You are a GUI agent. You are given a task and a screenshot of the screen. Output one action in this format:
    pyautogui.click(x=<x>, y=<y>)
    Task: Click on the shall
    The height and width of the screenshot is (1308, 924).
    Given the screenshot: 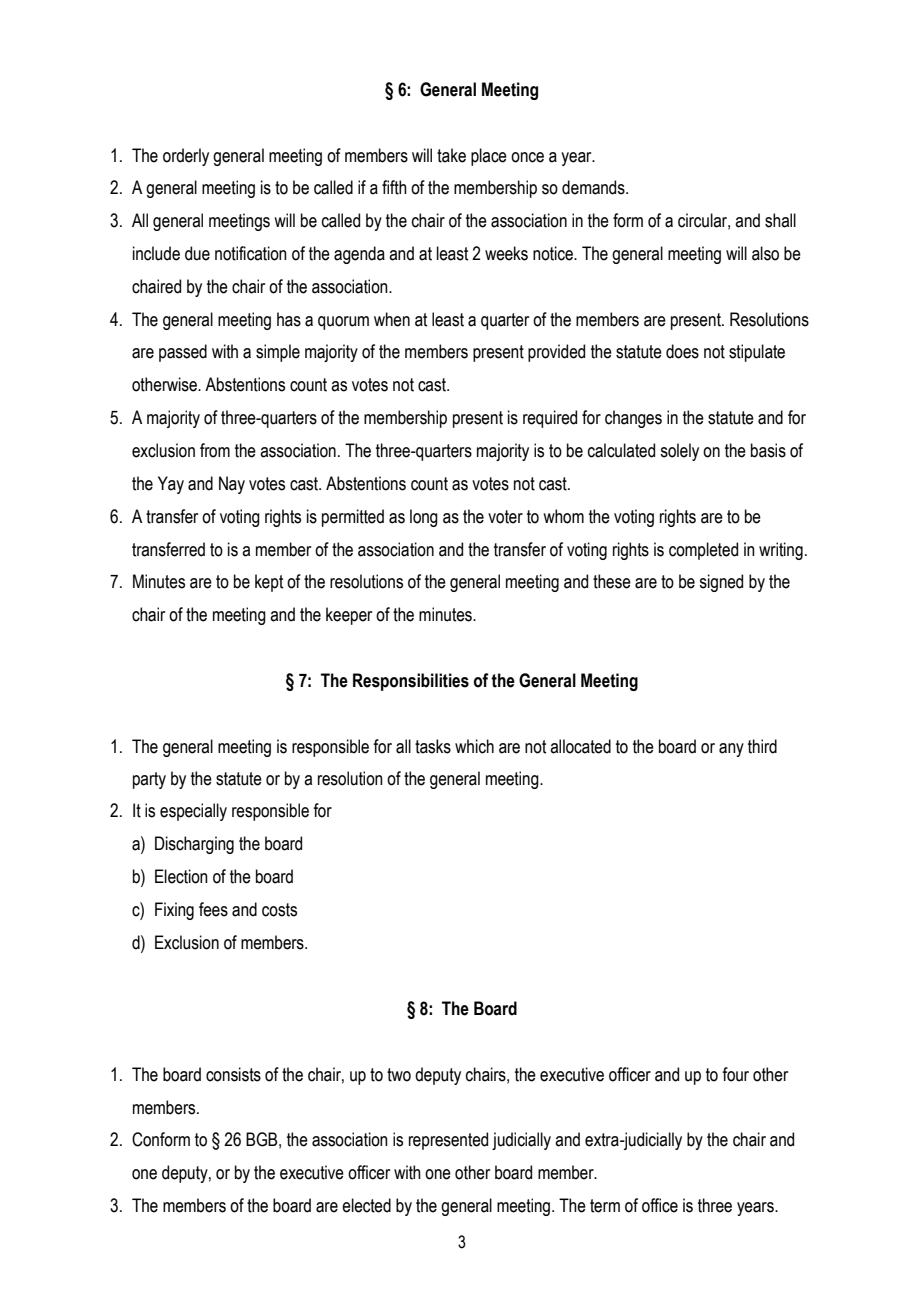 What is the action you would take?
    pyautogui.click(x=780, y=220)
